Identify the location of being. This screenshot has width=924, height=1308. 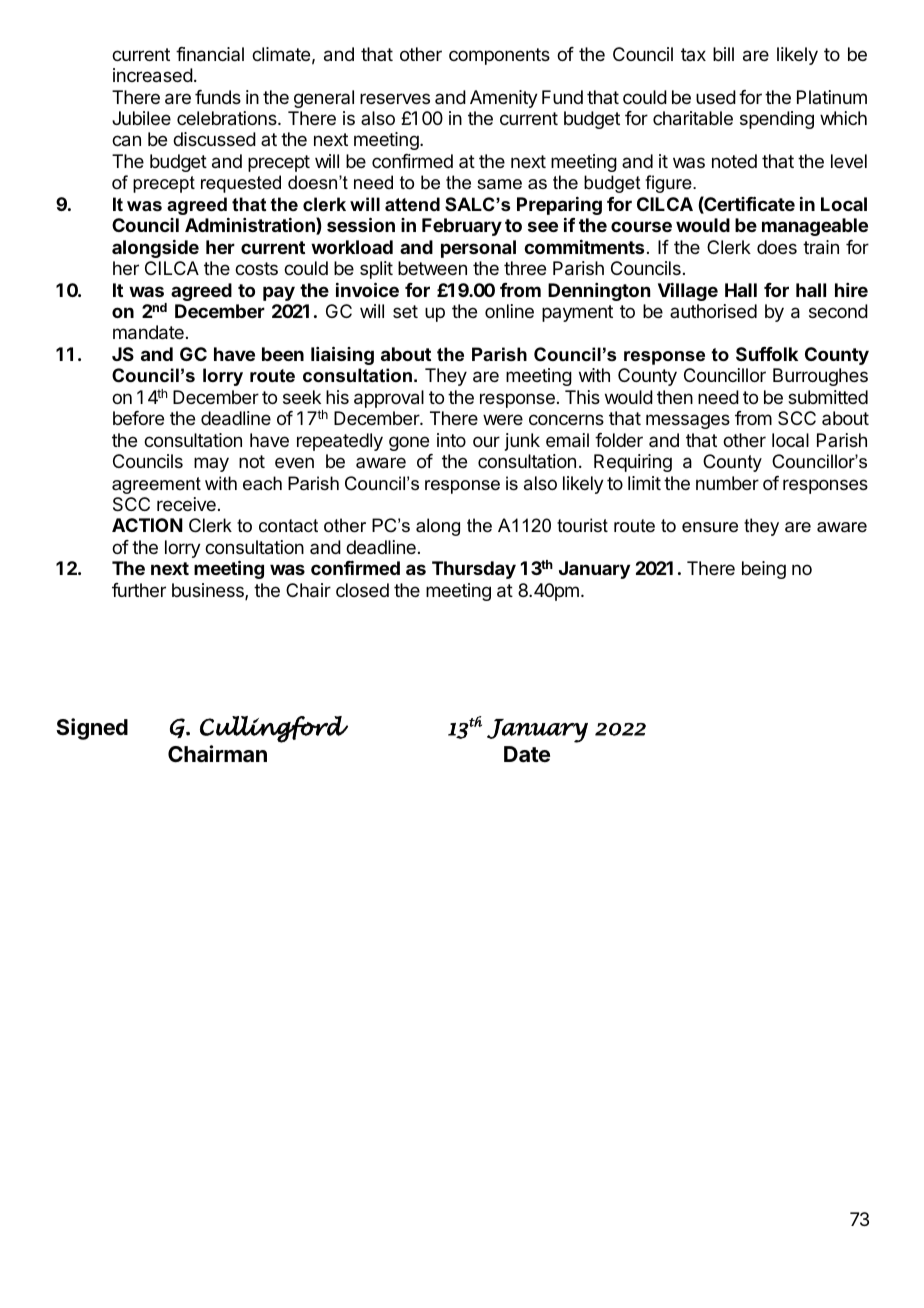
(764, 570).
